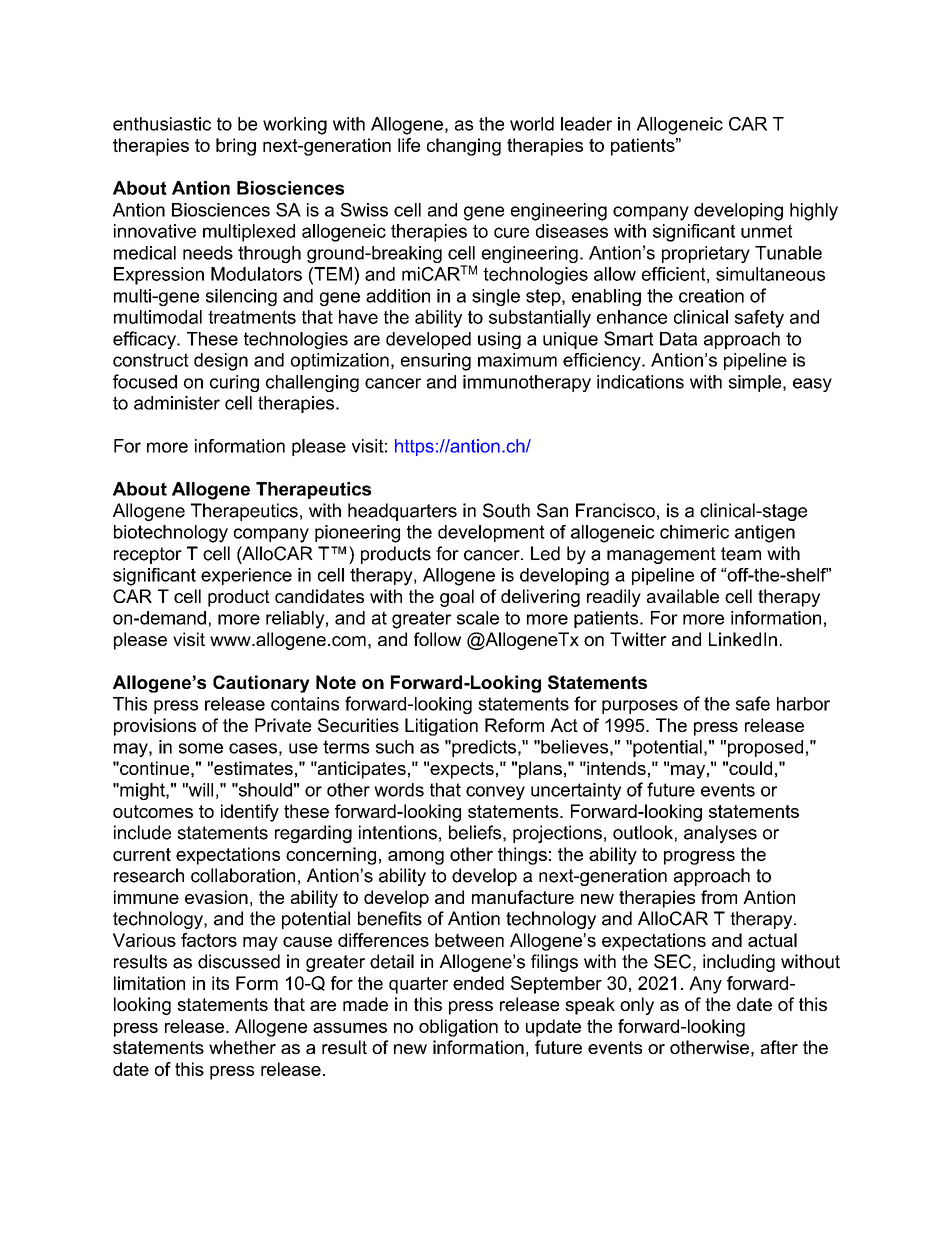  What do you see at coordinates (464, 147) in the screenshot?
I see `changing` at bounding box center [464, 147].
